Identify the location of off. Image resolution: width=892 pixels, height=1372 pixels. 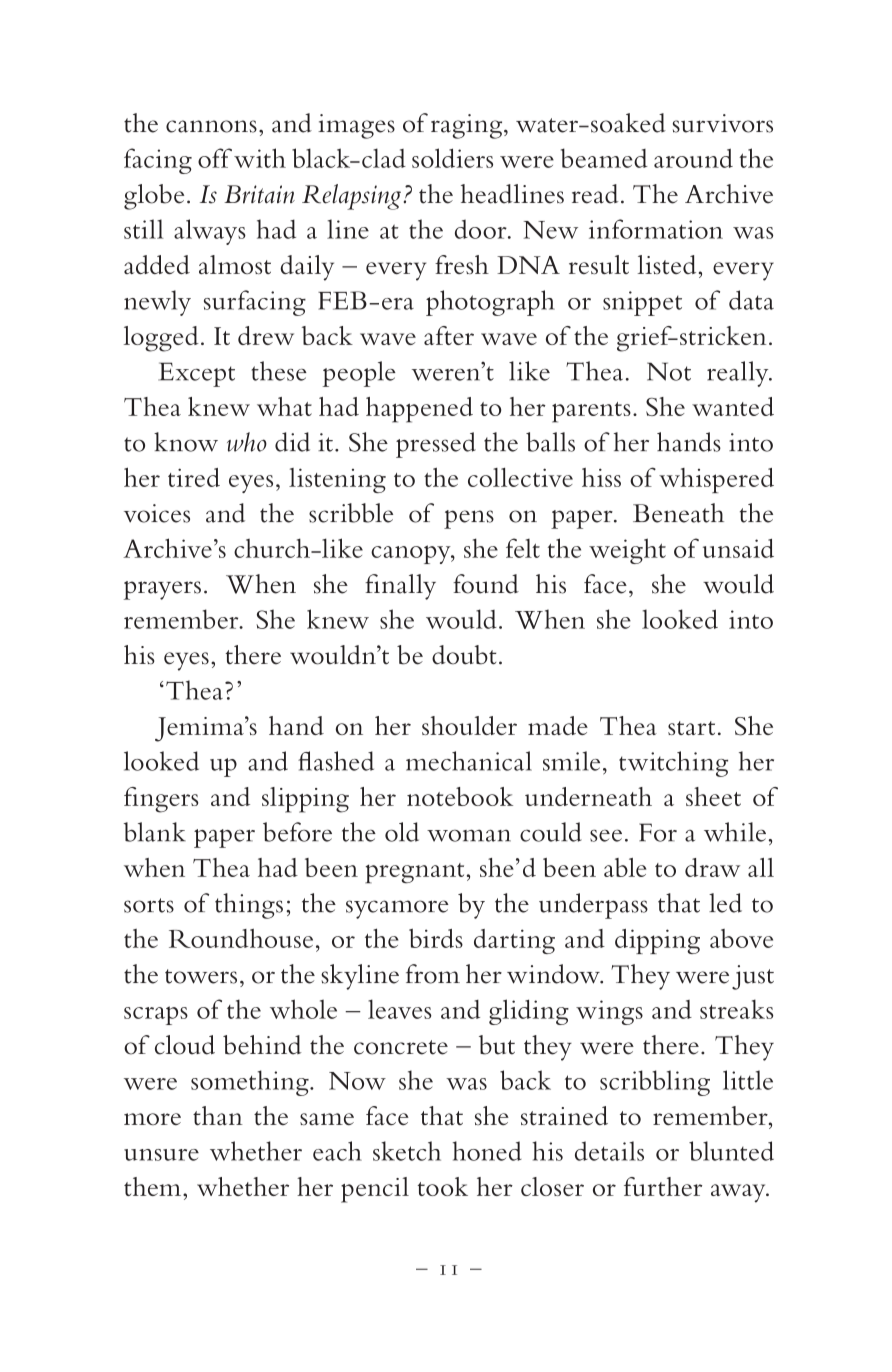
(215, 158).
